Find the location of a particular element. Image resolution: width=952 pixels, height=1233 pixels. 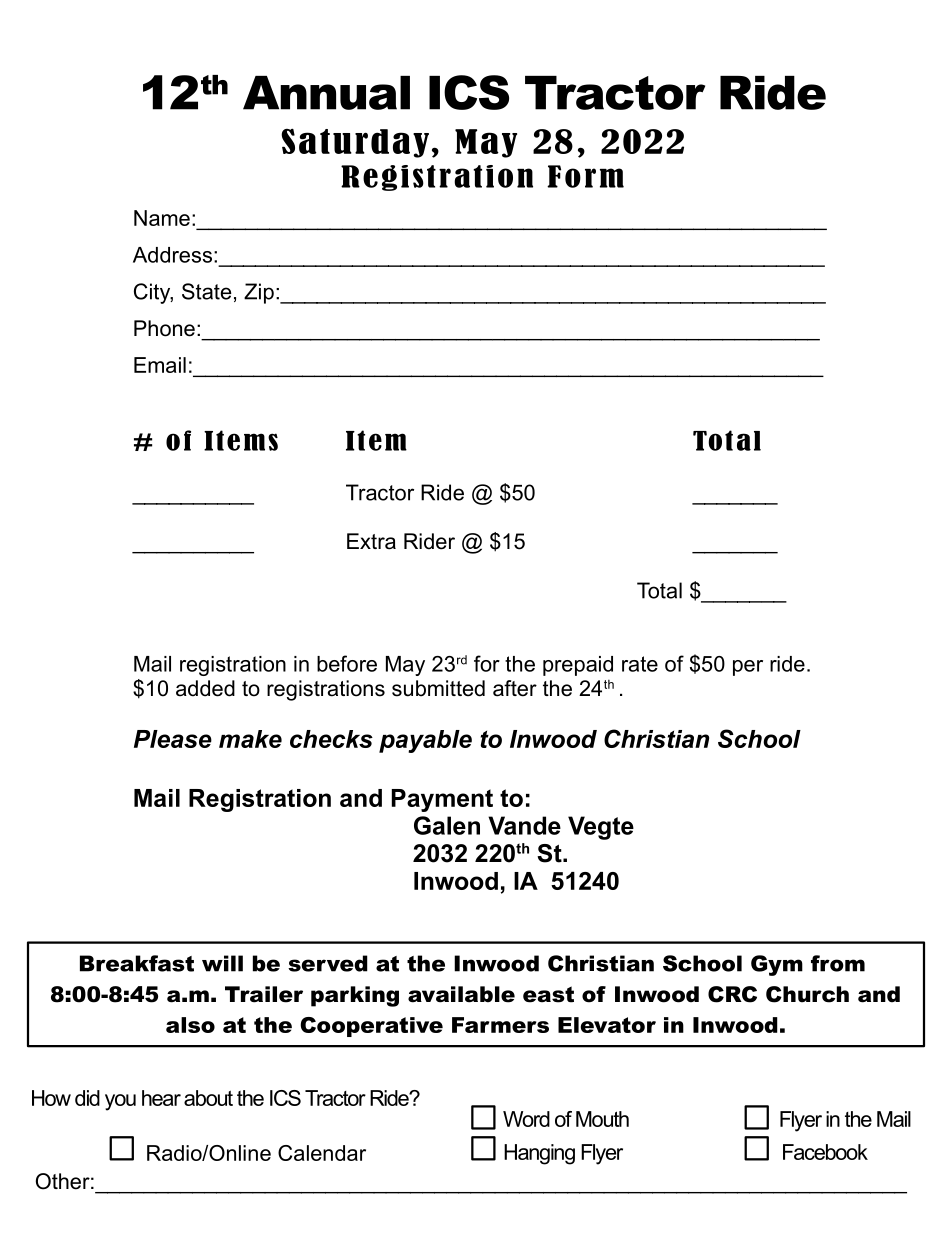

added is located at coordinates (205, 688).
